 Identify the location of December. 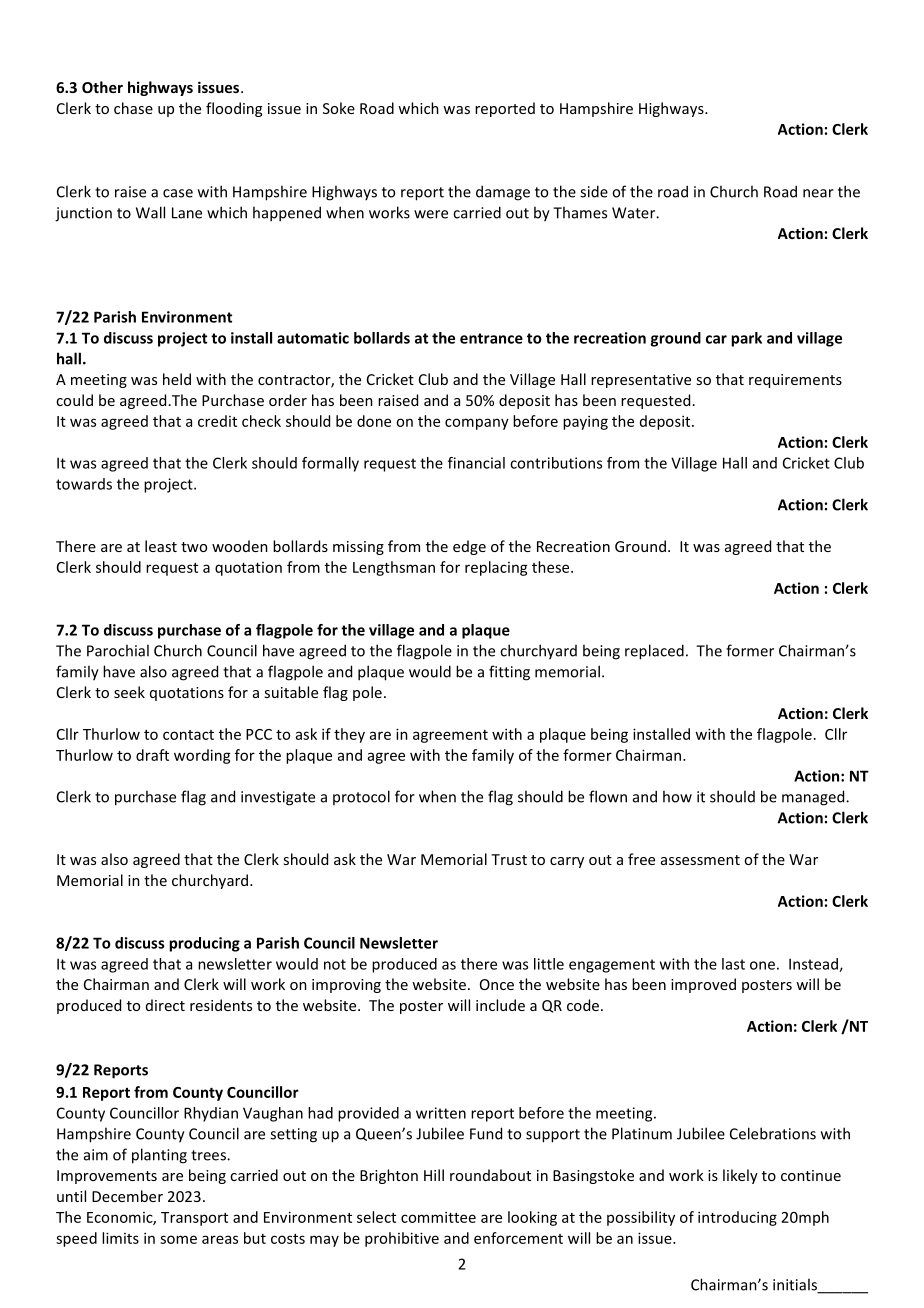
(127, 1196).
